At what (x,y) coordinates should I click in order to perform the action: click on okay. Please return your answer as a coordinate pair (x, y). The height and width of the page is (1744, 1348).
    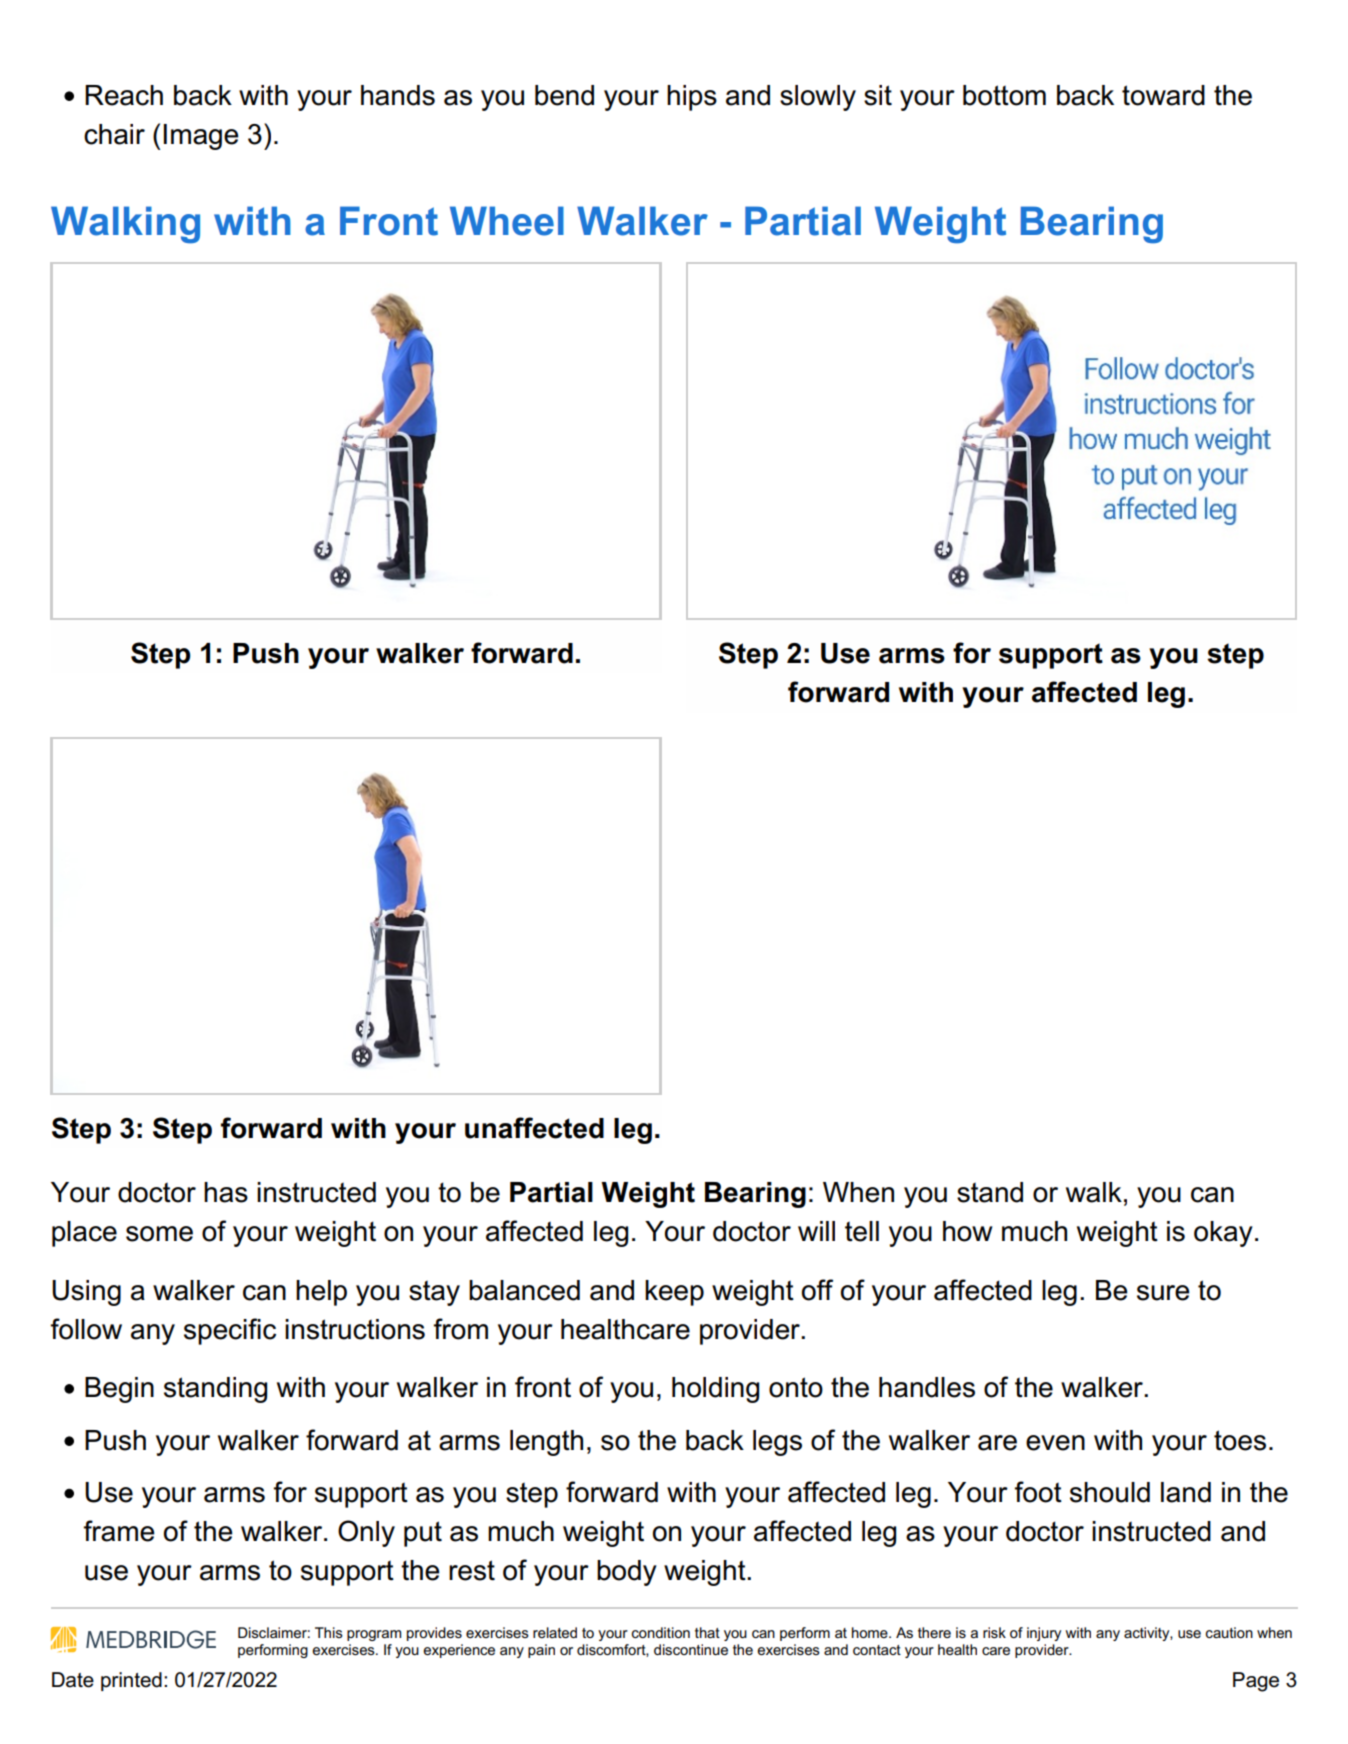
    Looking at the image, I should click on (1223, 1234).
